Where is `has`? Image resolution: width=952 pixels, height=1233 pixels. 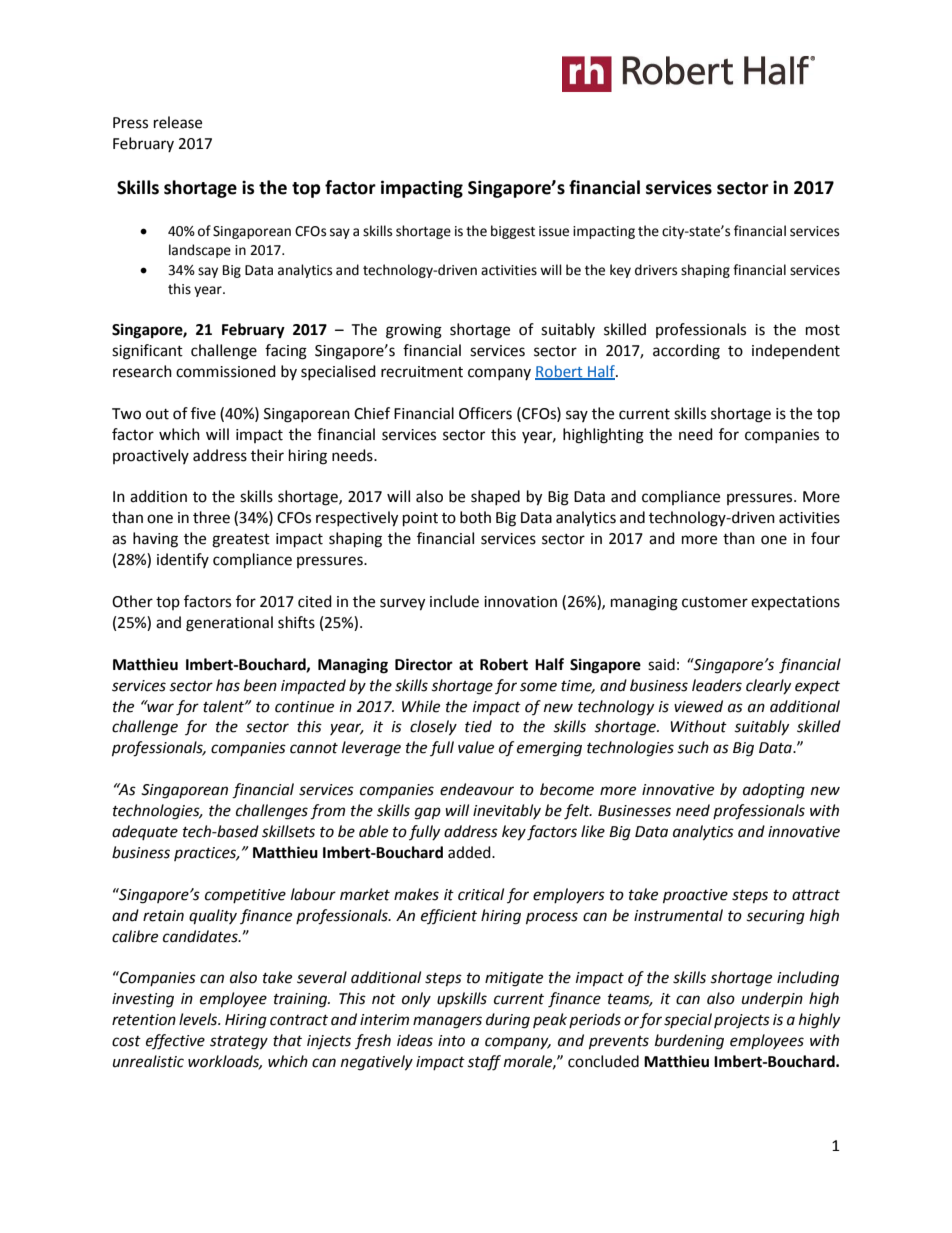 has is located at coordinates (228, 685).
